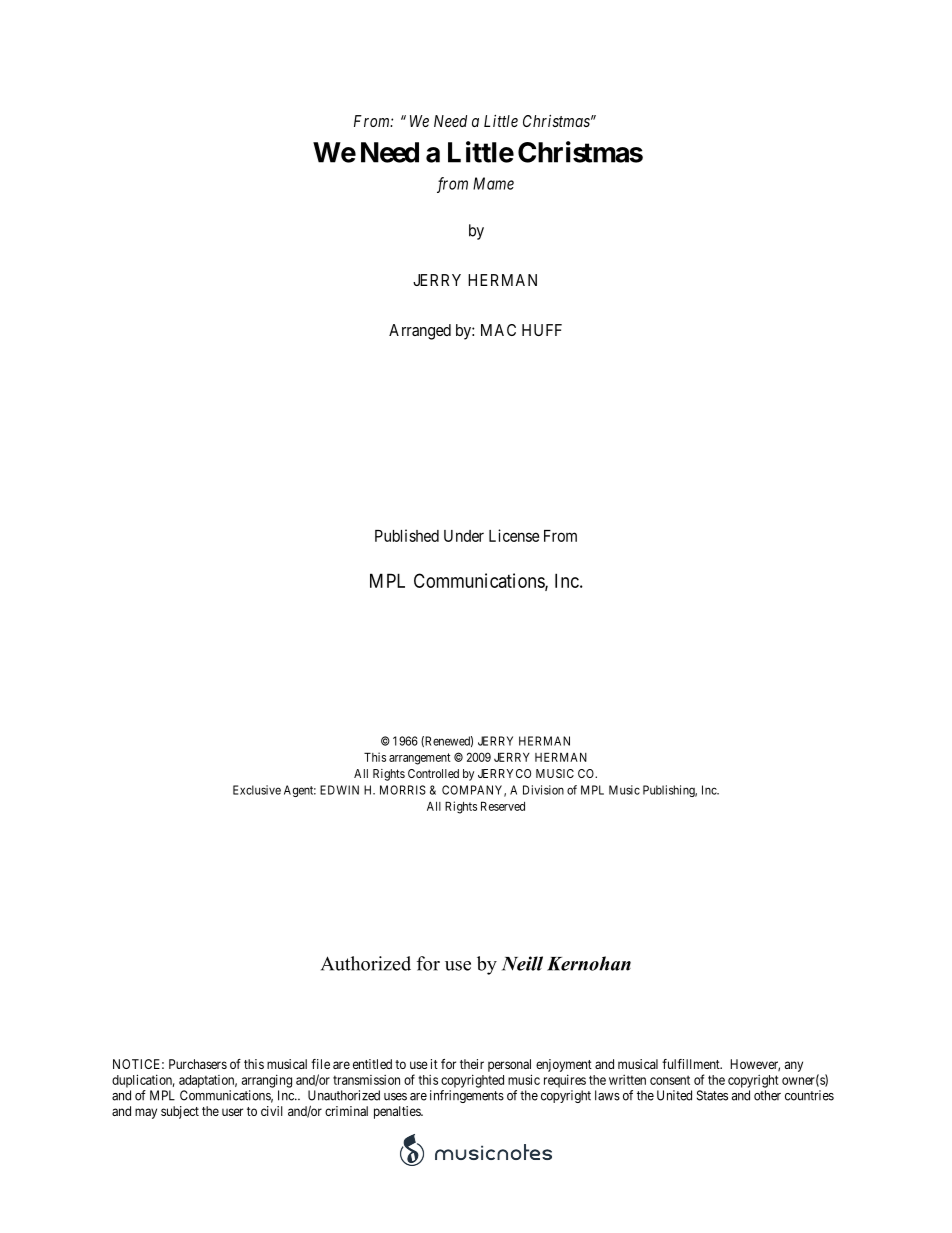  Describe the element at coordinates (543, 790) in the page. I see `Division` at that location.
